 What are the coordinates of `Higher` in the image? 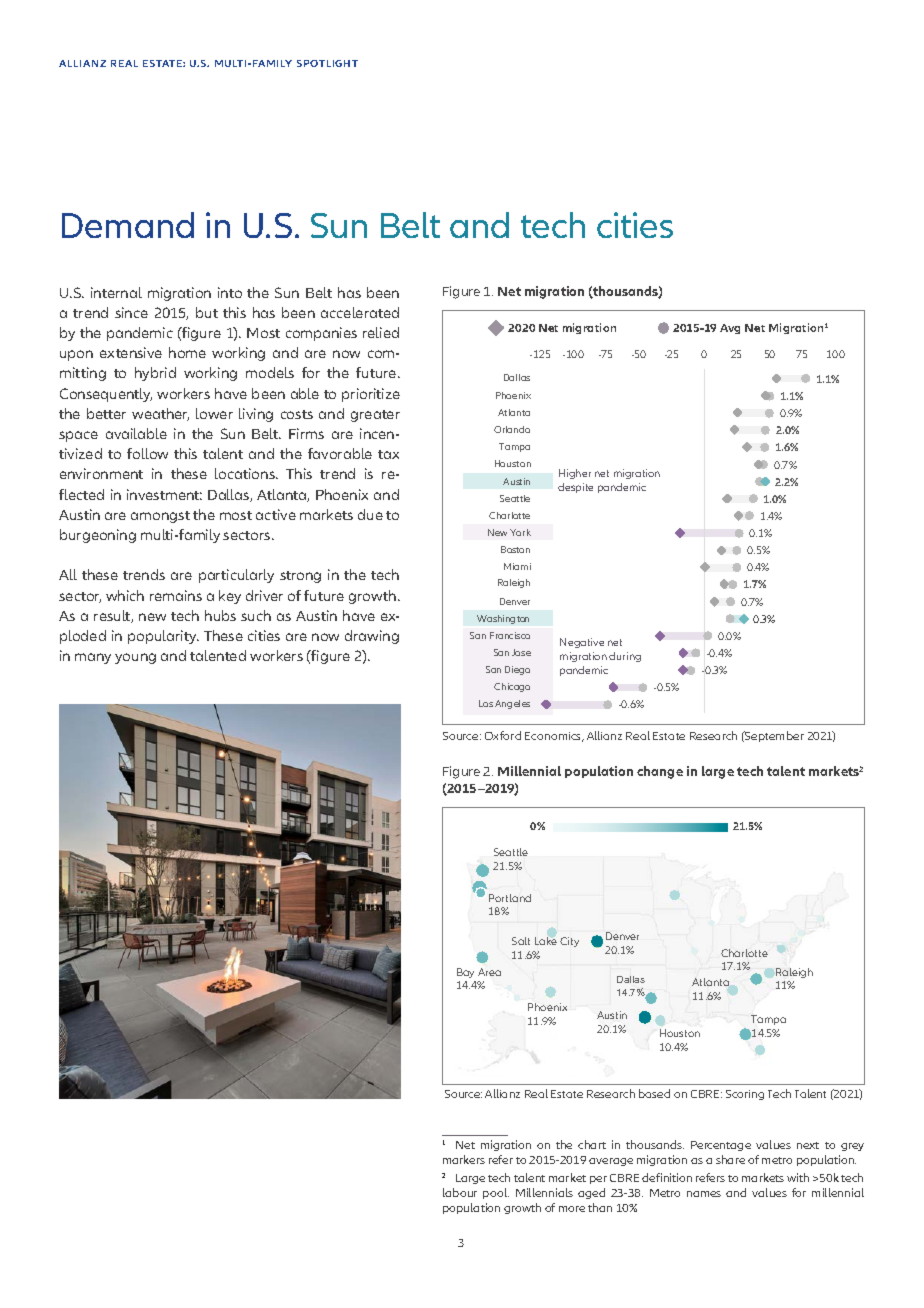 It's located at (575, 474).
